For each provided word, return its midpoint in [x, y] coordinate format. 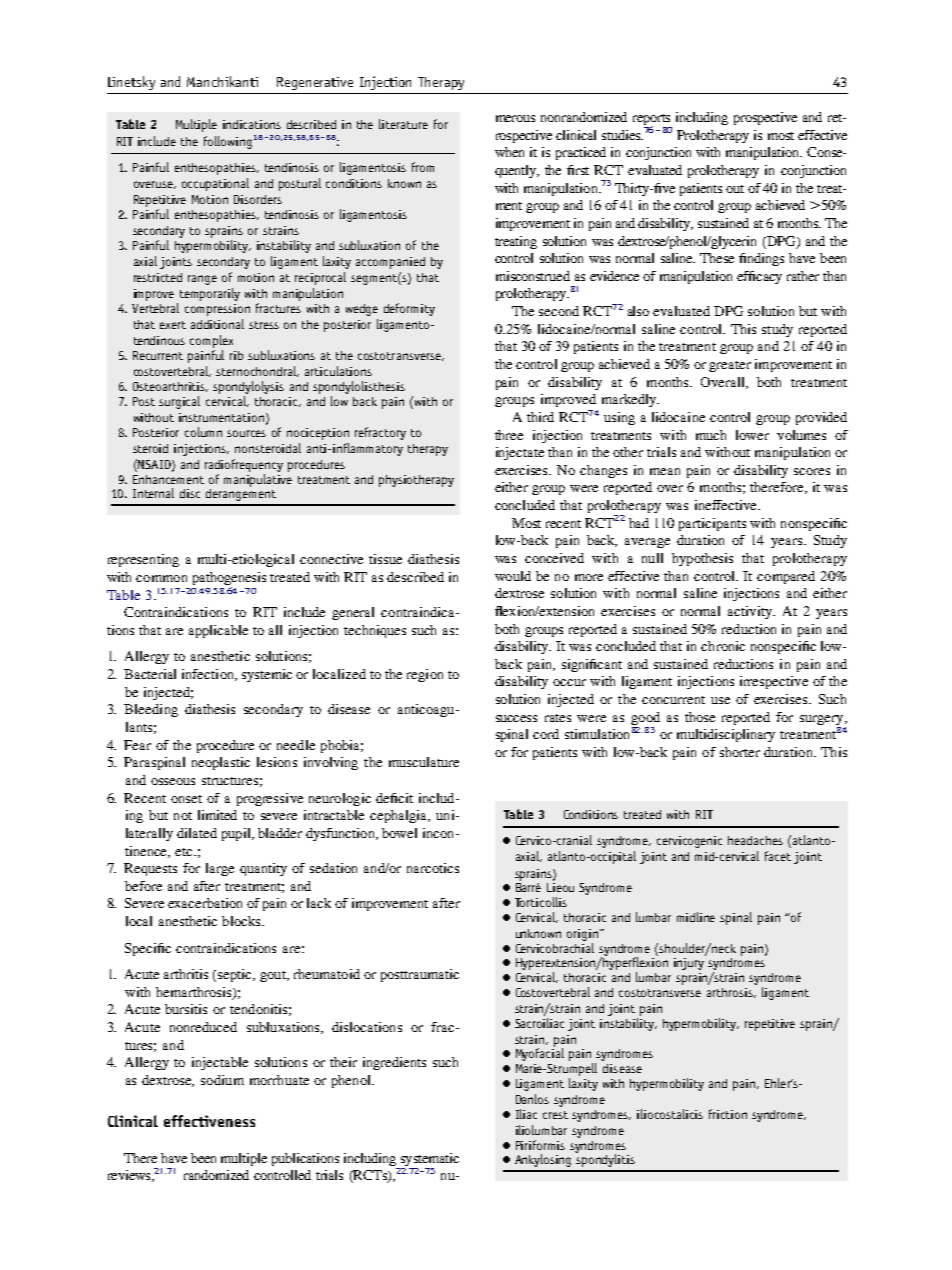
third [540, 417]
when [509, 152]
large [220, 869]
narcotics [433, 868]
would [513, 576]
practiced [581, 153]
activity [751, 612]
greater [730, 366]
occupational [215, 184]
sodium [222, 1080]
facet [778, 856]
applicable [218, 631]
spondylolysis [248, 387]
